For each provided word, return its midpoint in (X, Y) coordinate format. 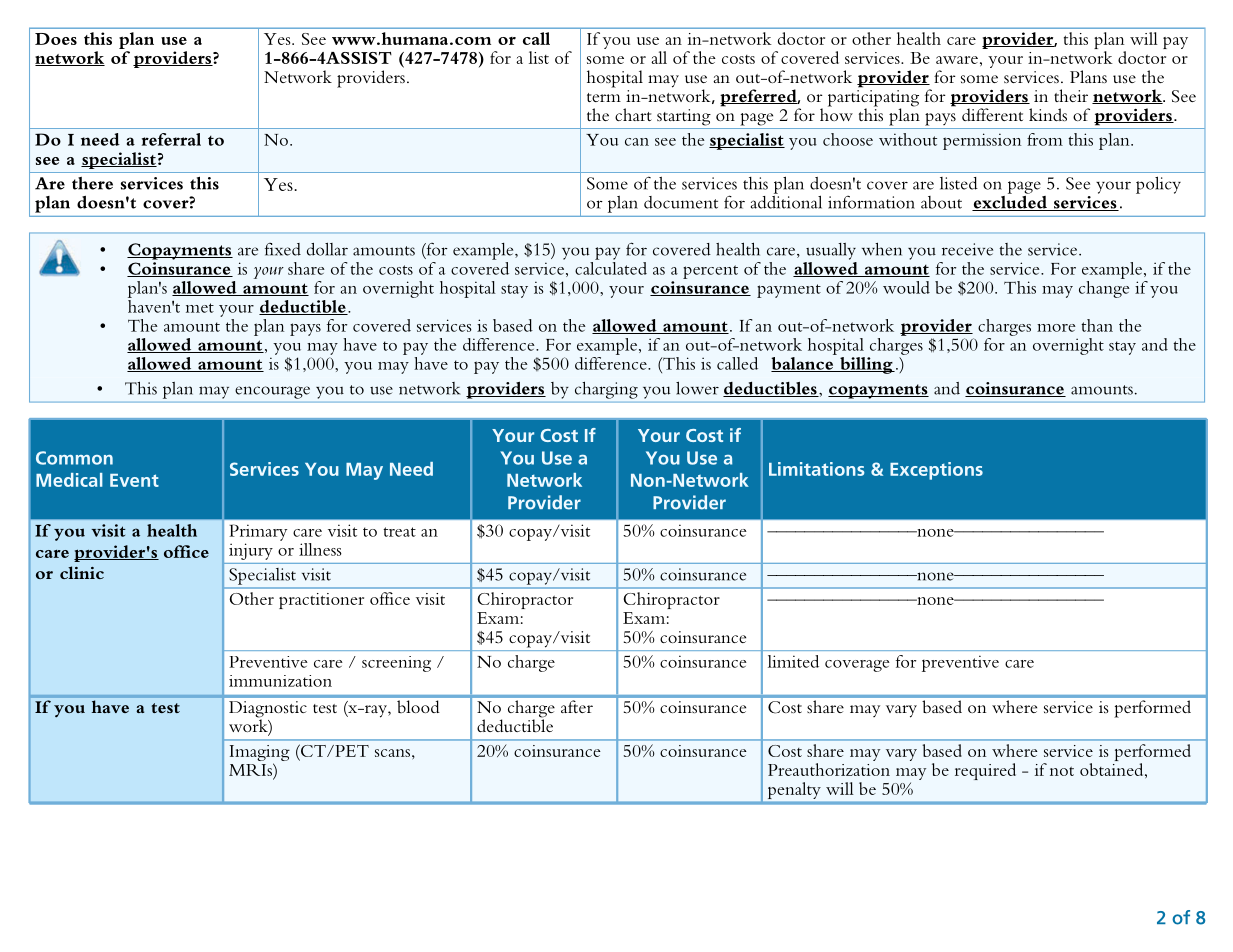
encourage (272, 392)
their (1071, 95)
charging (606, 390)
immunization (280, 681)
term (604, 97)
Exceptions (936, 471)
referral (171, 139)
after (577, 706)
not (1062, 771)
